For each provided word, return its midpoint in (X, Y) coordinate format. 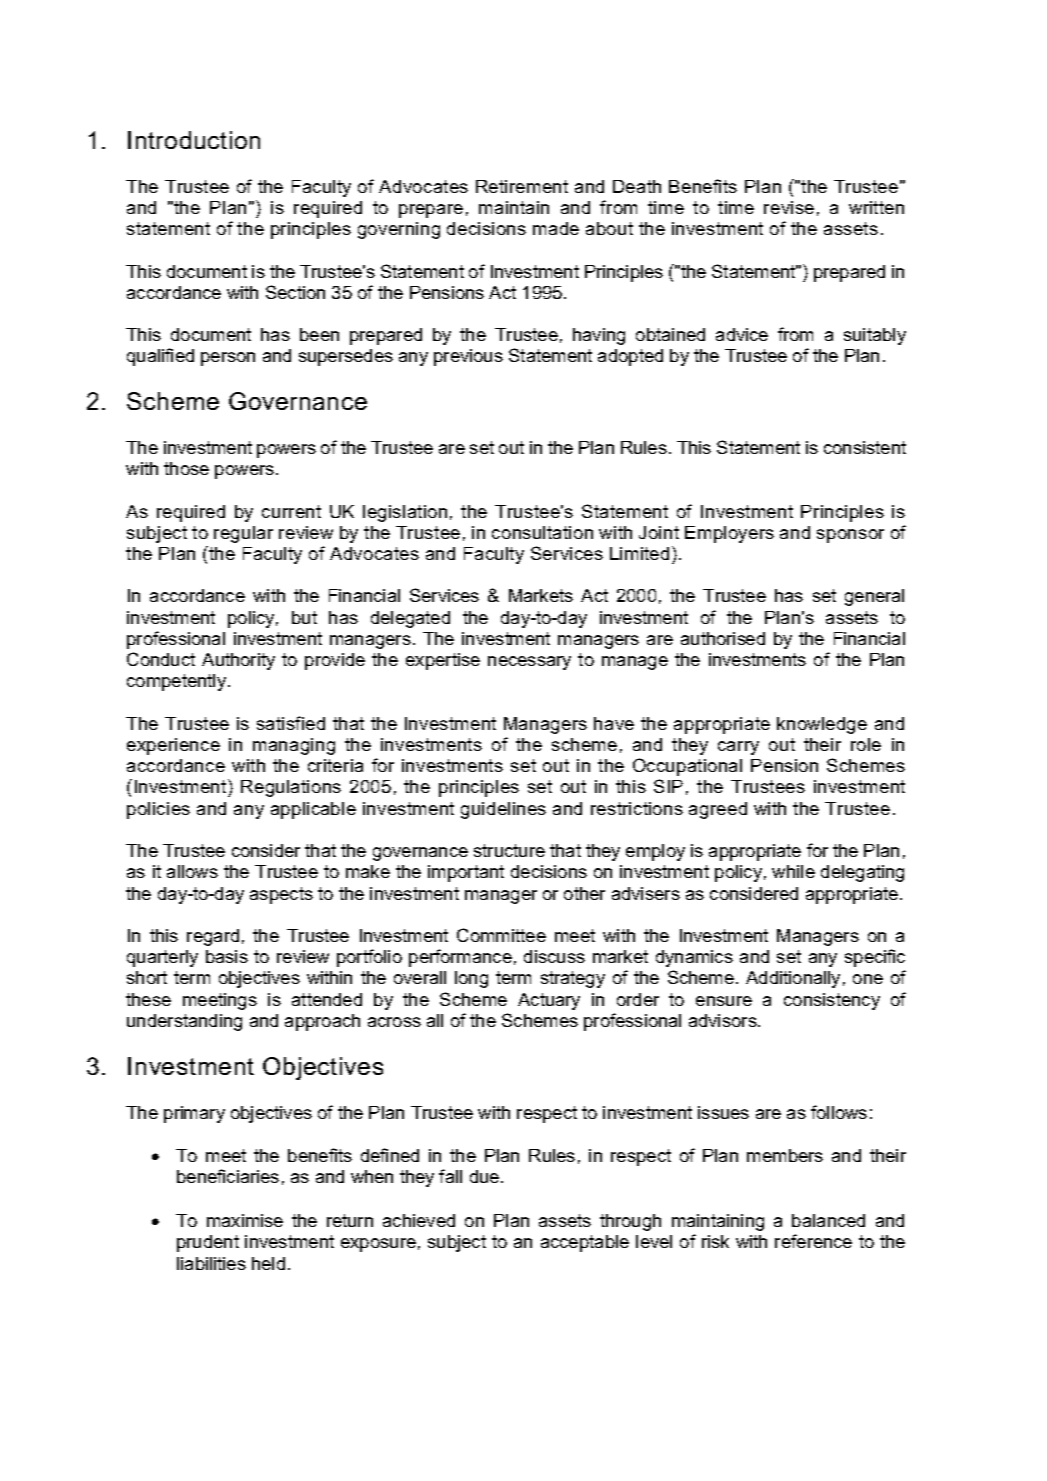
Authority (238, 661)
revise (789, 207)
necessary (529, 663)
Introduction (194, 140)
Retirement (522, 186)
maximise (245, 1220)
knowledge (822, 725)
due (486, 1176)
